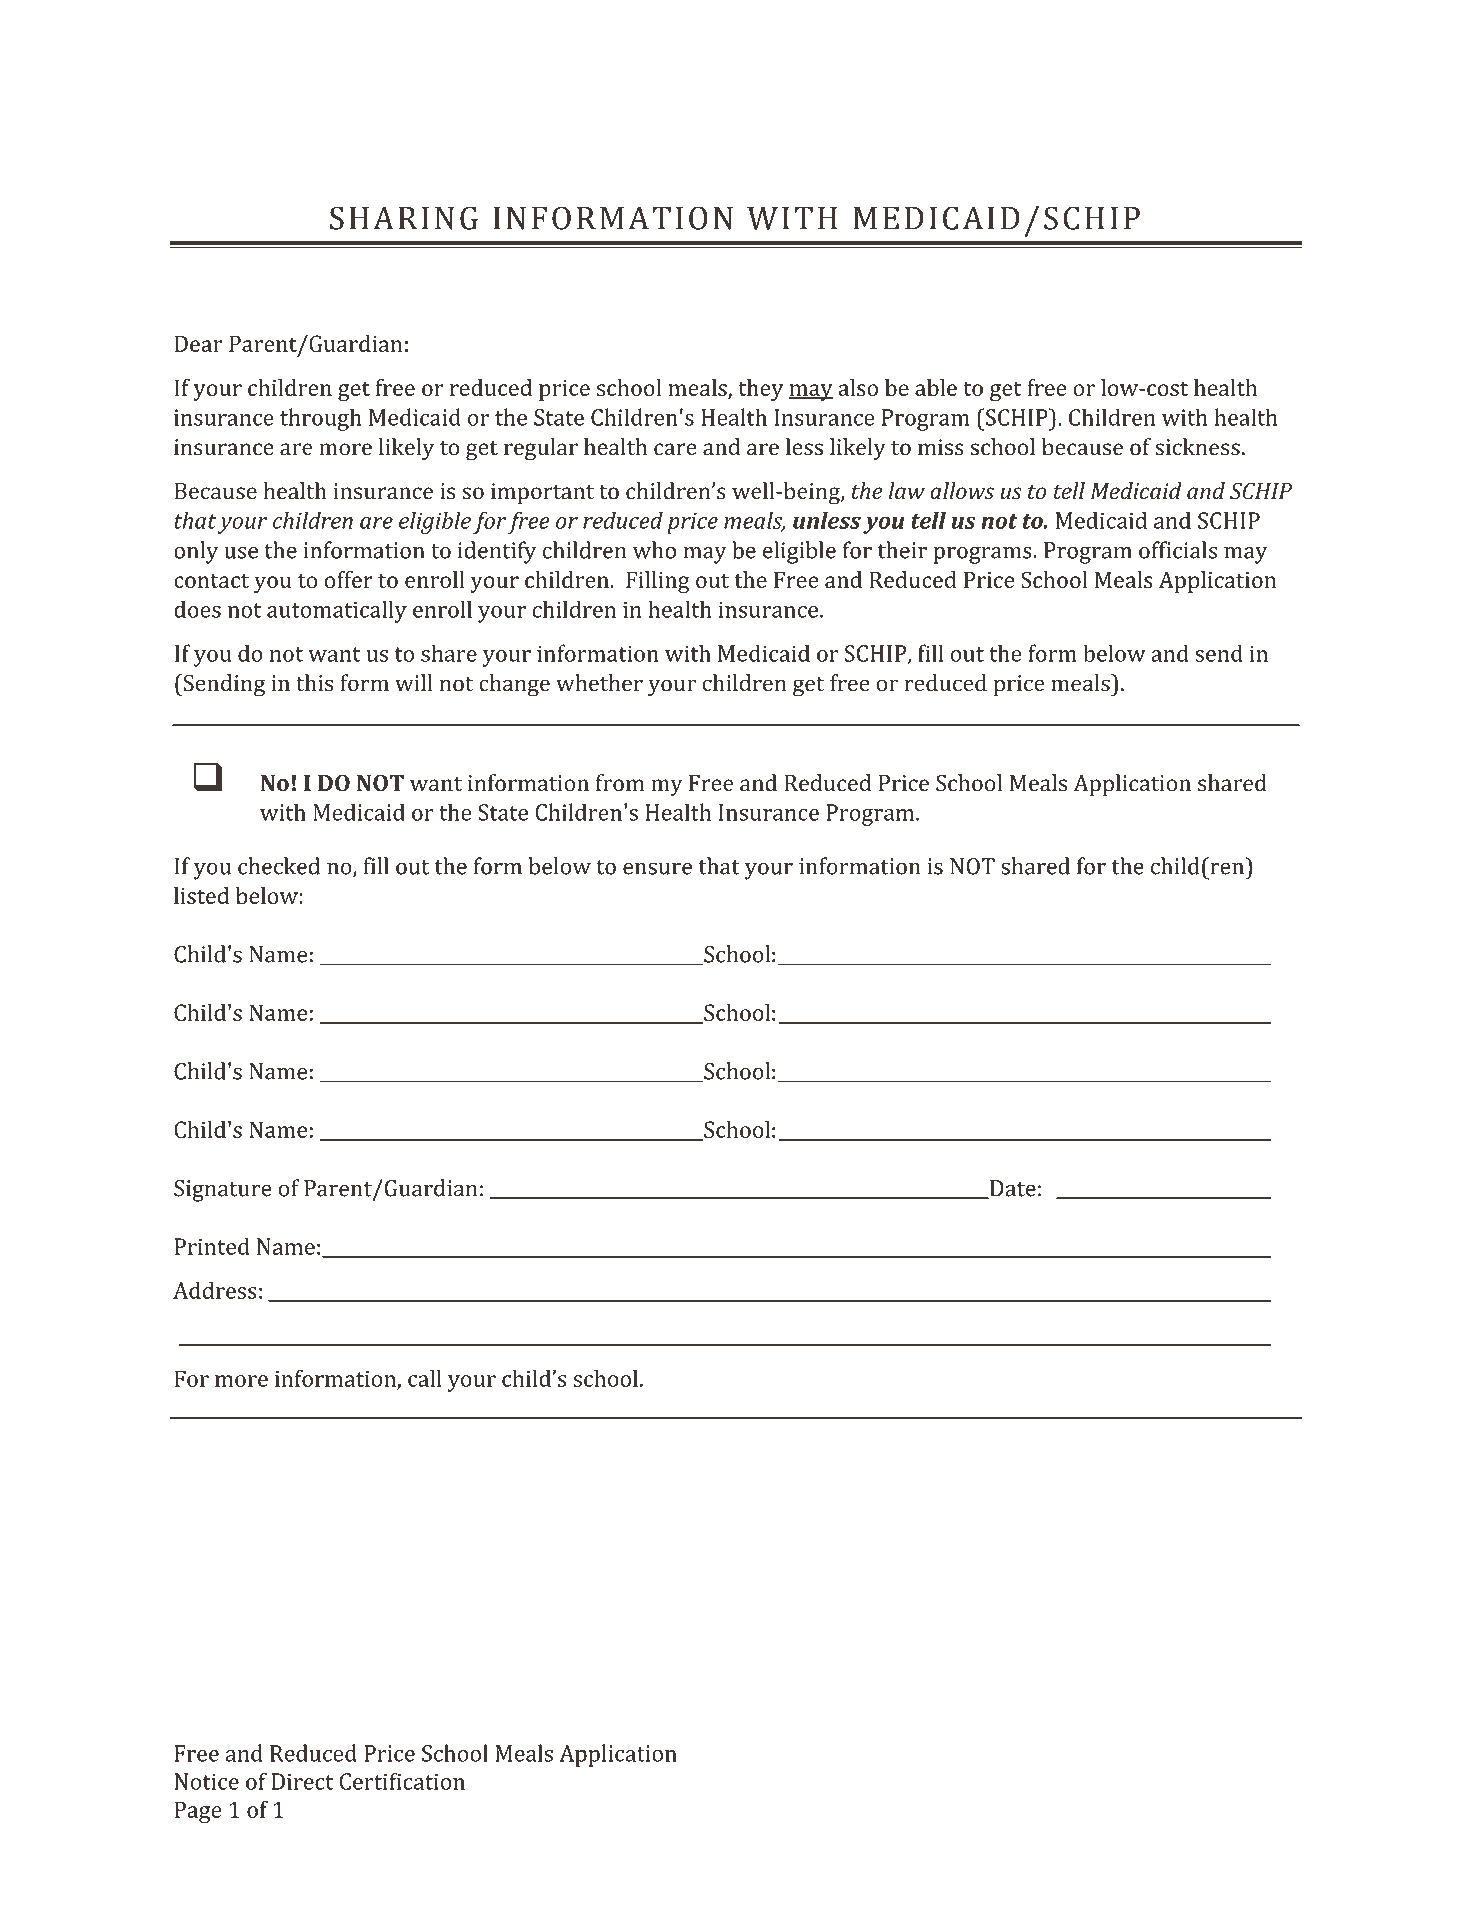 This screenshot has width=1472, height=1905. Describe the element at coordinates (201, 895) in the screenshot. I see `listed` at that location.
